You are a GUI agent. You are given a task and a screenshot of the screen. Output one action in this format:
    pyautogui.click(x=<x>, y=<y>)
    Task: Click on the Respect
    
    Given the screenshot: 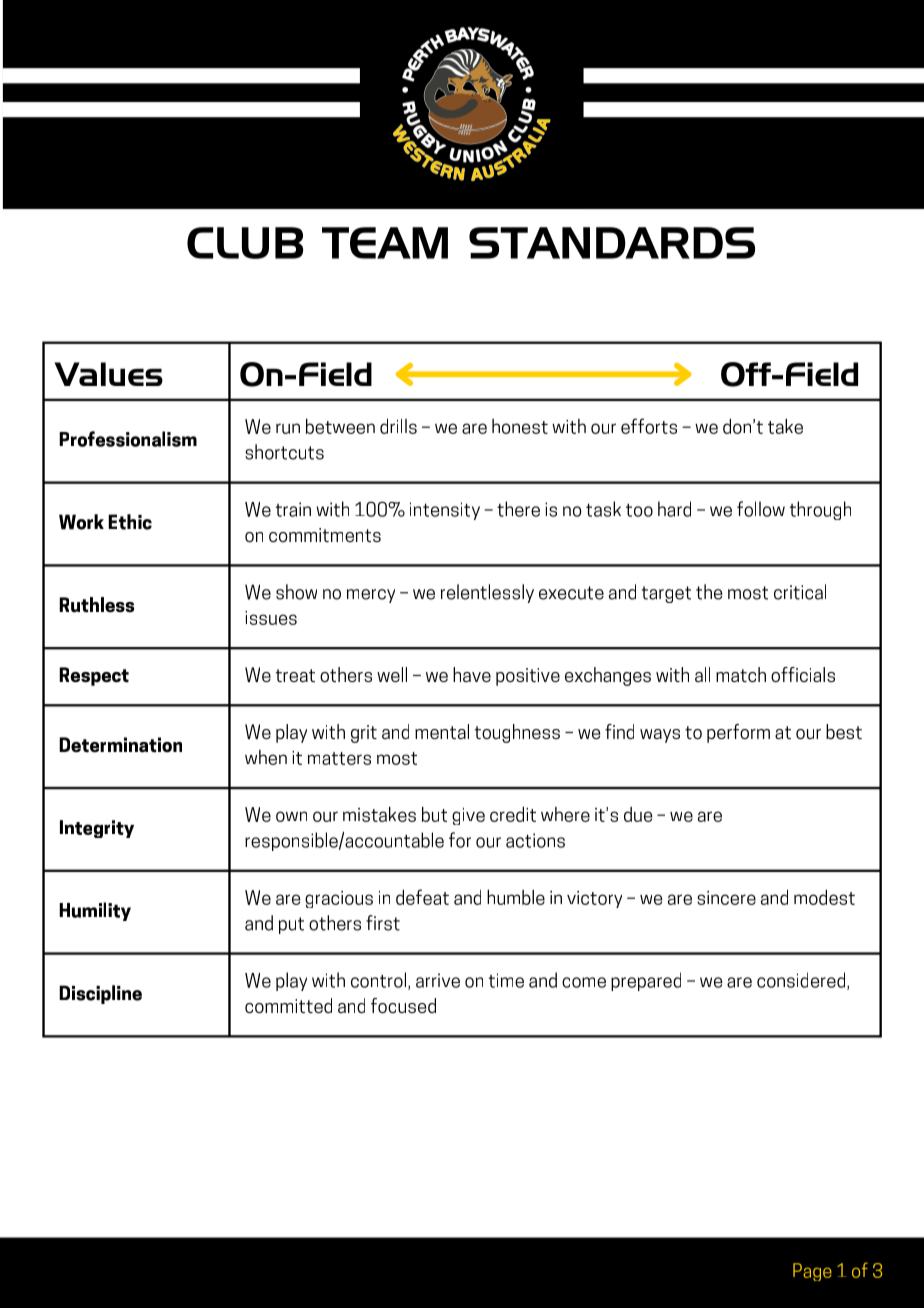 What is the action you would take?
    pyautogui.click(x=94, y=676)
